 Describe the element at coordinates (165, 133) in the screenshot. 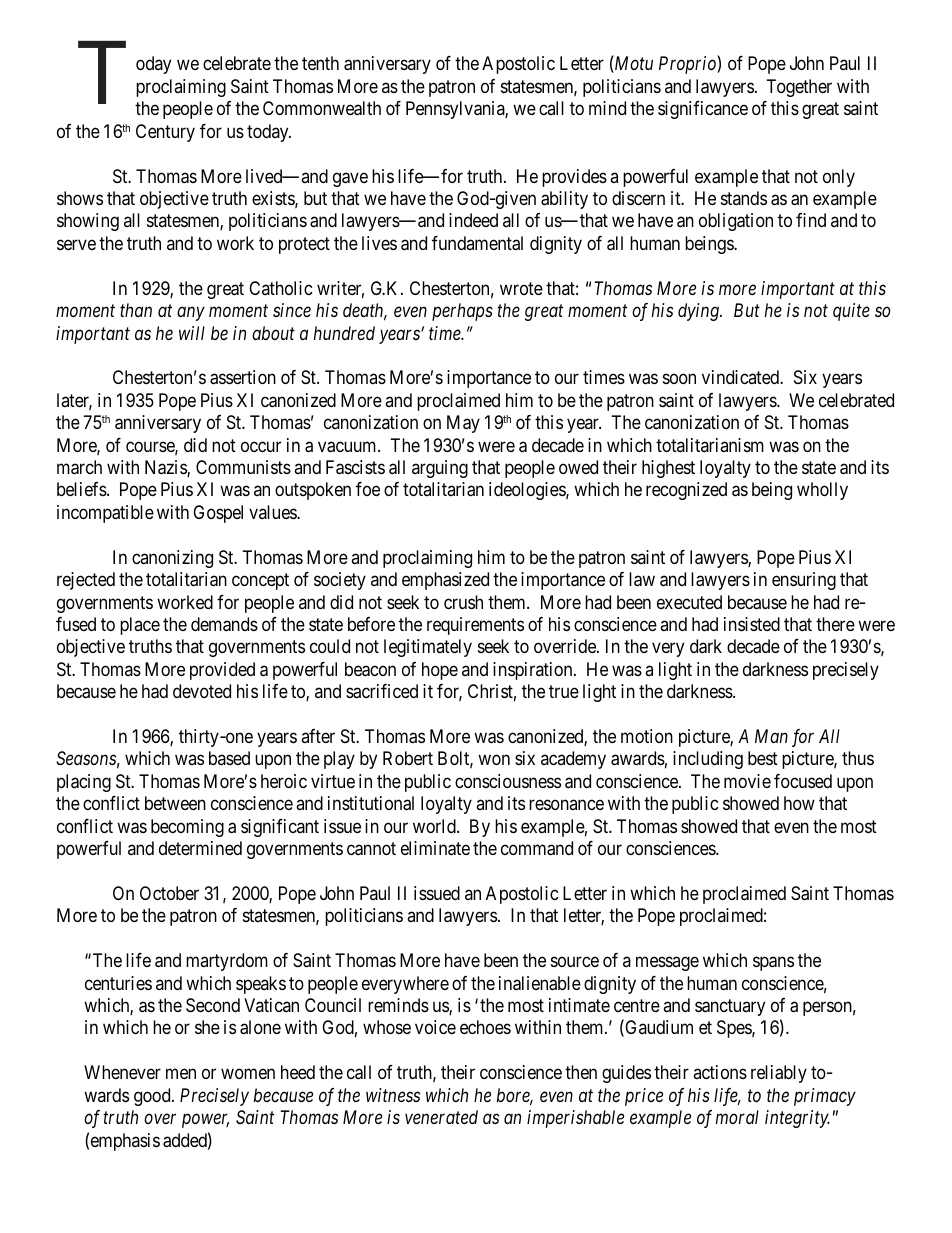

I see `Century` at that location.
